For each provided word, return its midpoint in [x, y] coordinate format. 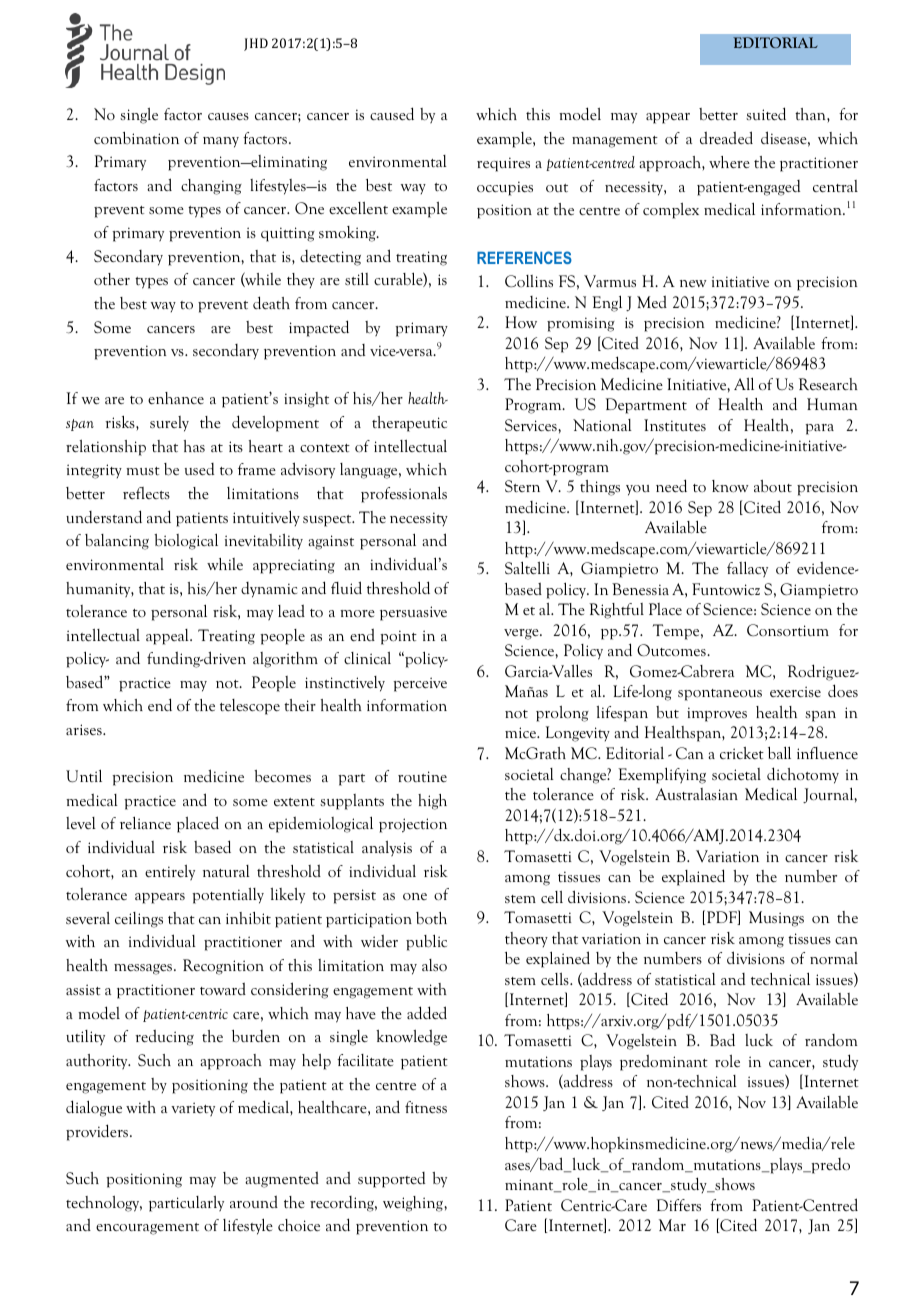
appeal [168, 637]
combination [136, 138]
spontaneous [720, 695]
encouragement [147, 1229]
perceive [420, 684]
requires [503, 164]
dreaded [726, 137]
